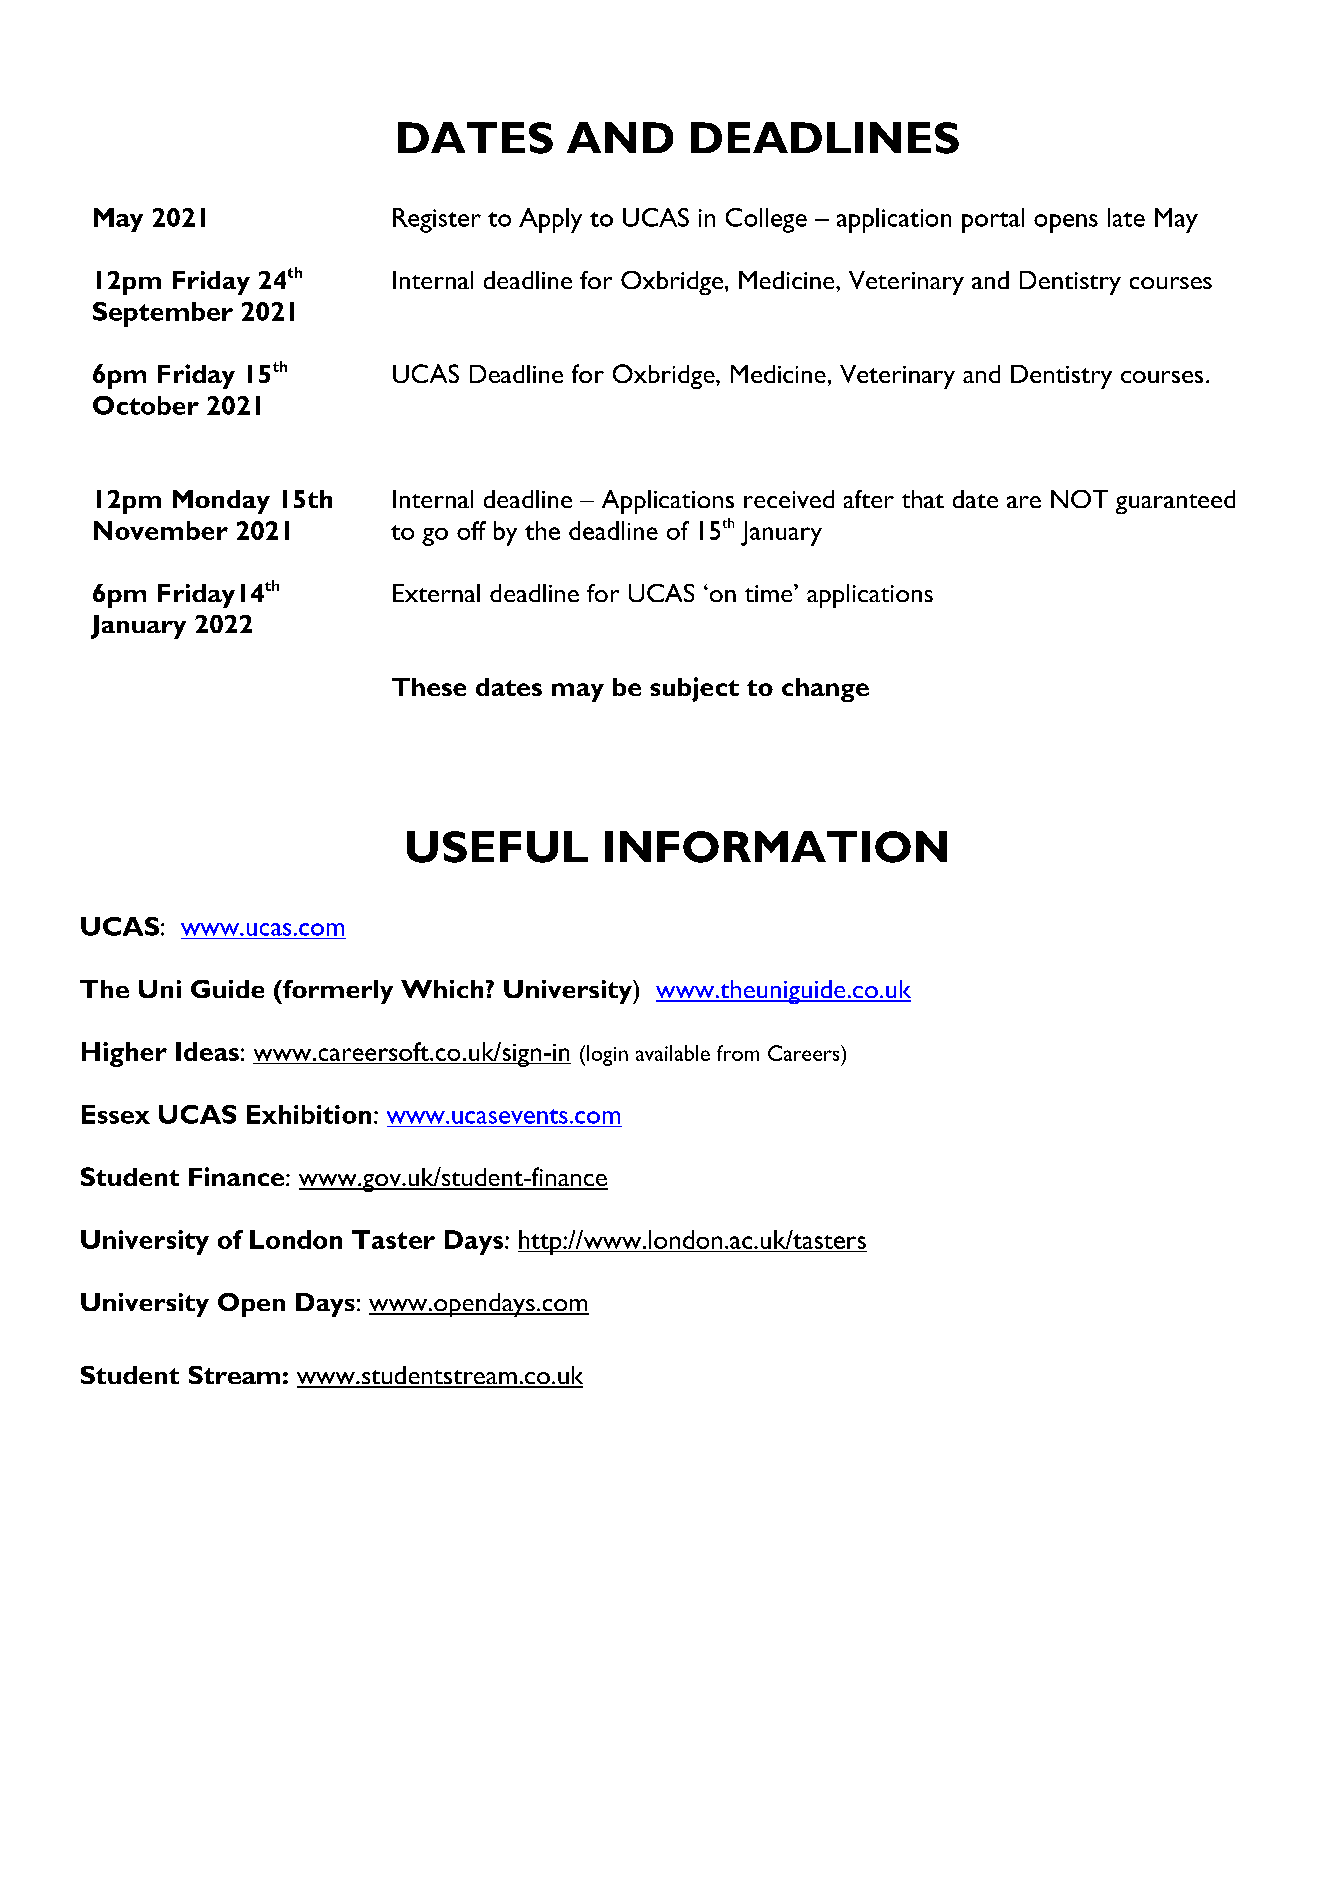 The image size is (1339, 1894). Describe the element at coordinates (429, 687) in the page. I see `These` at that location.
